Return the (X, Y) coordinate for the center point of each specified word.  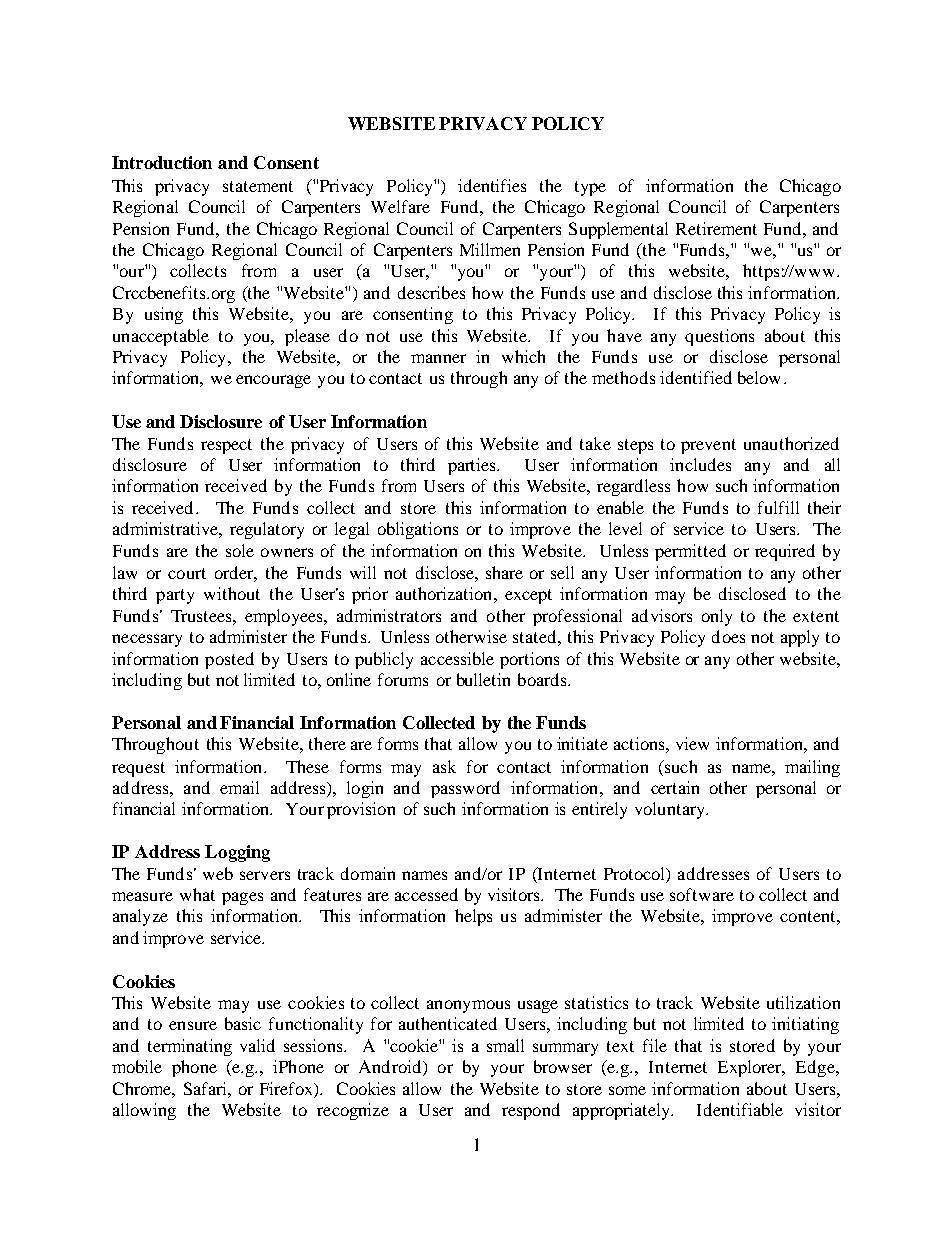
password (465, 789)
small (505, 1045)
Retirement (716, 228)
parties (473, 466)
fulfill (778, 507)
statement (258, 186)
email (239, 787)
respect (226, 446)
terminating (190, 1047)
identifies (492, 185)
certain (675, 787)
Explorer (751, 1068)
